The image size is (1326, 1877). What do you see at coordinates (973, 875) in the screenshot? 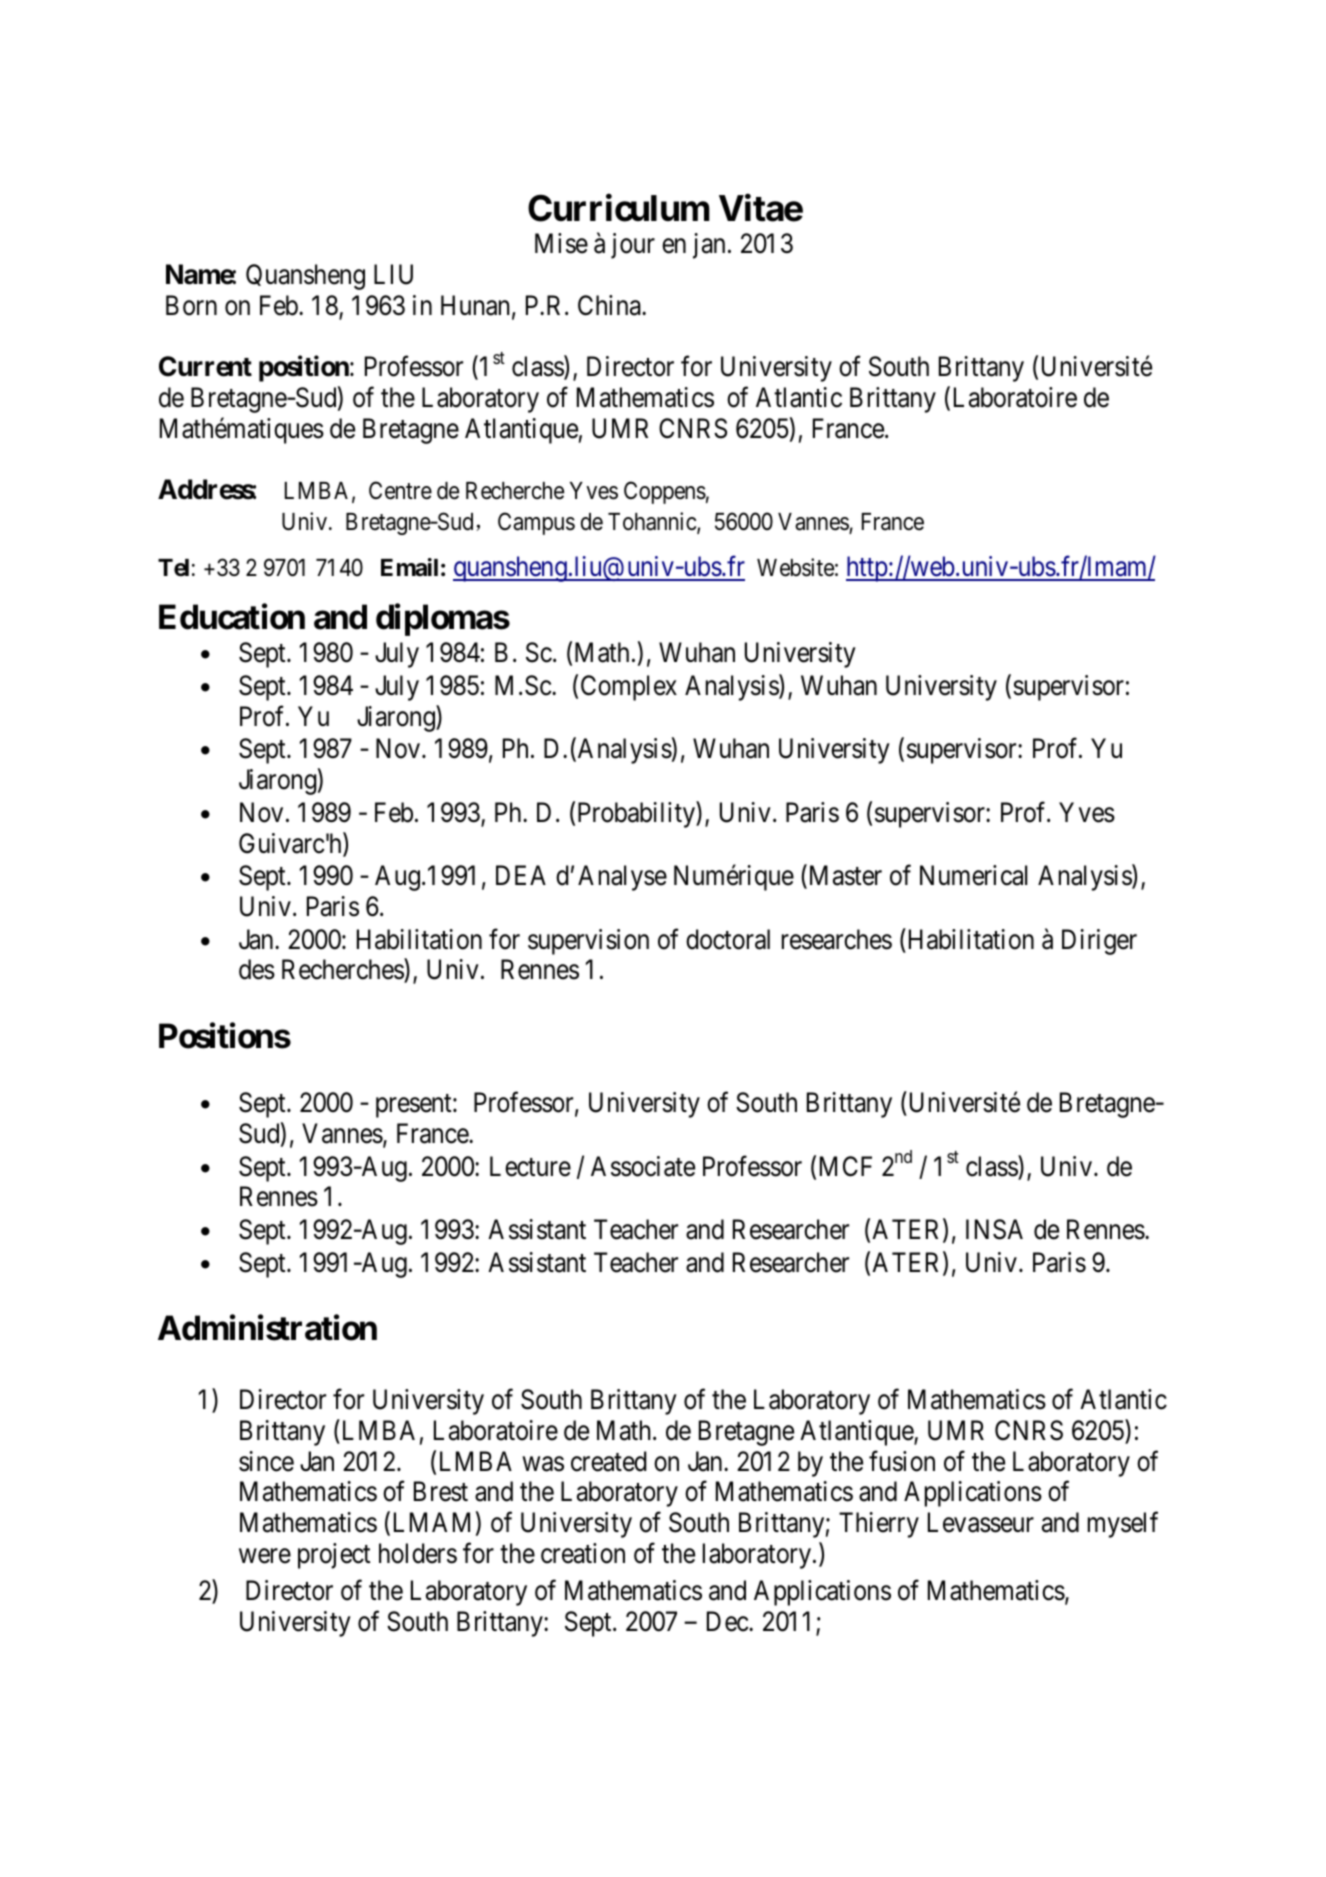
I see `Numerical` at bounding box center [973, 875].
